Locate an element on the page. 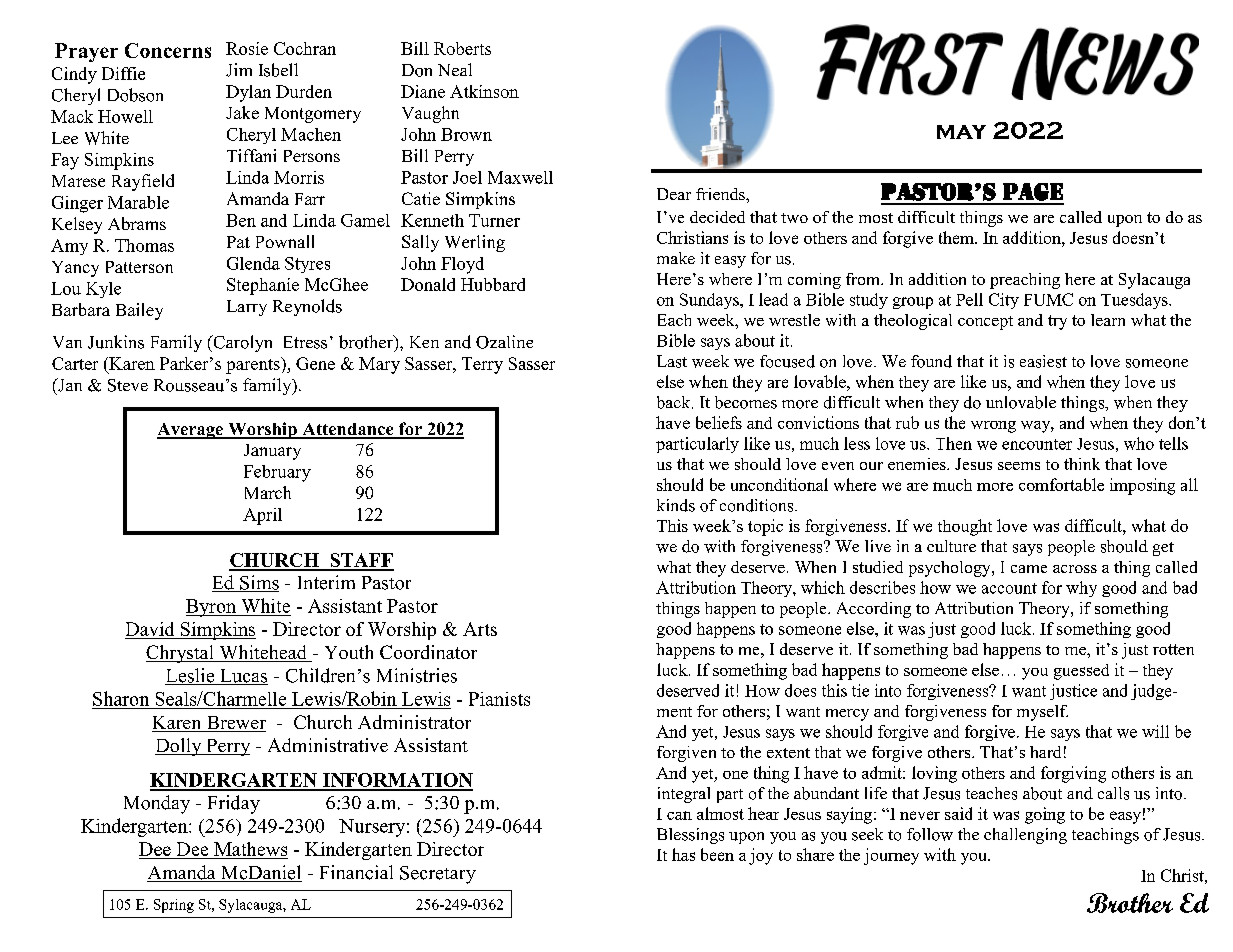 The image size is (1233, 952). easiest is located at coordinates (1043, 361).
